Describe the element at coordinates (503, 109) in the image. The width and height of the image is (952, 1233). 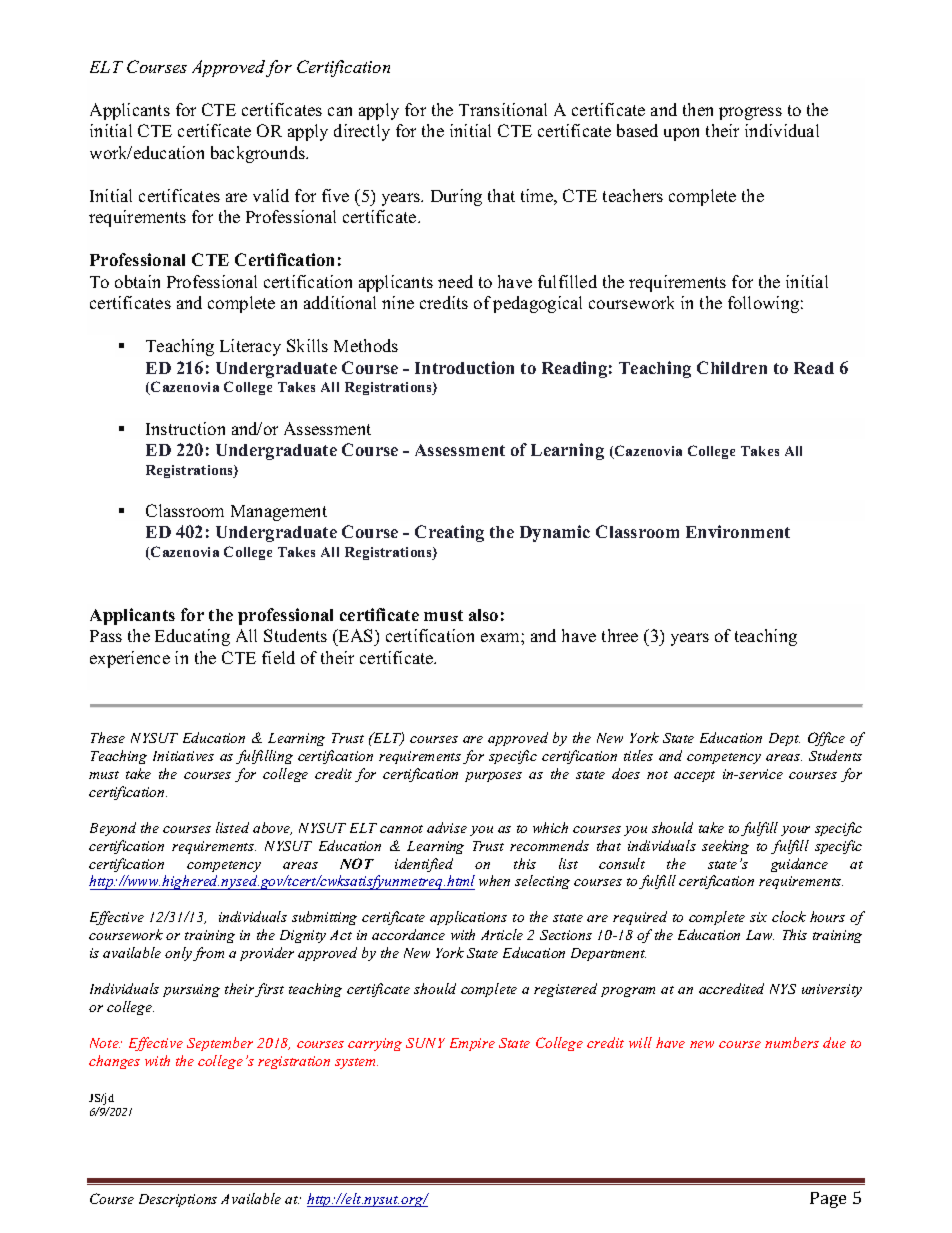
I see `Transitional` at that location.
